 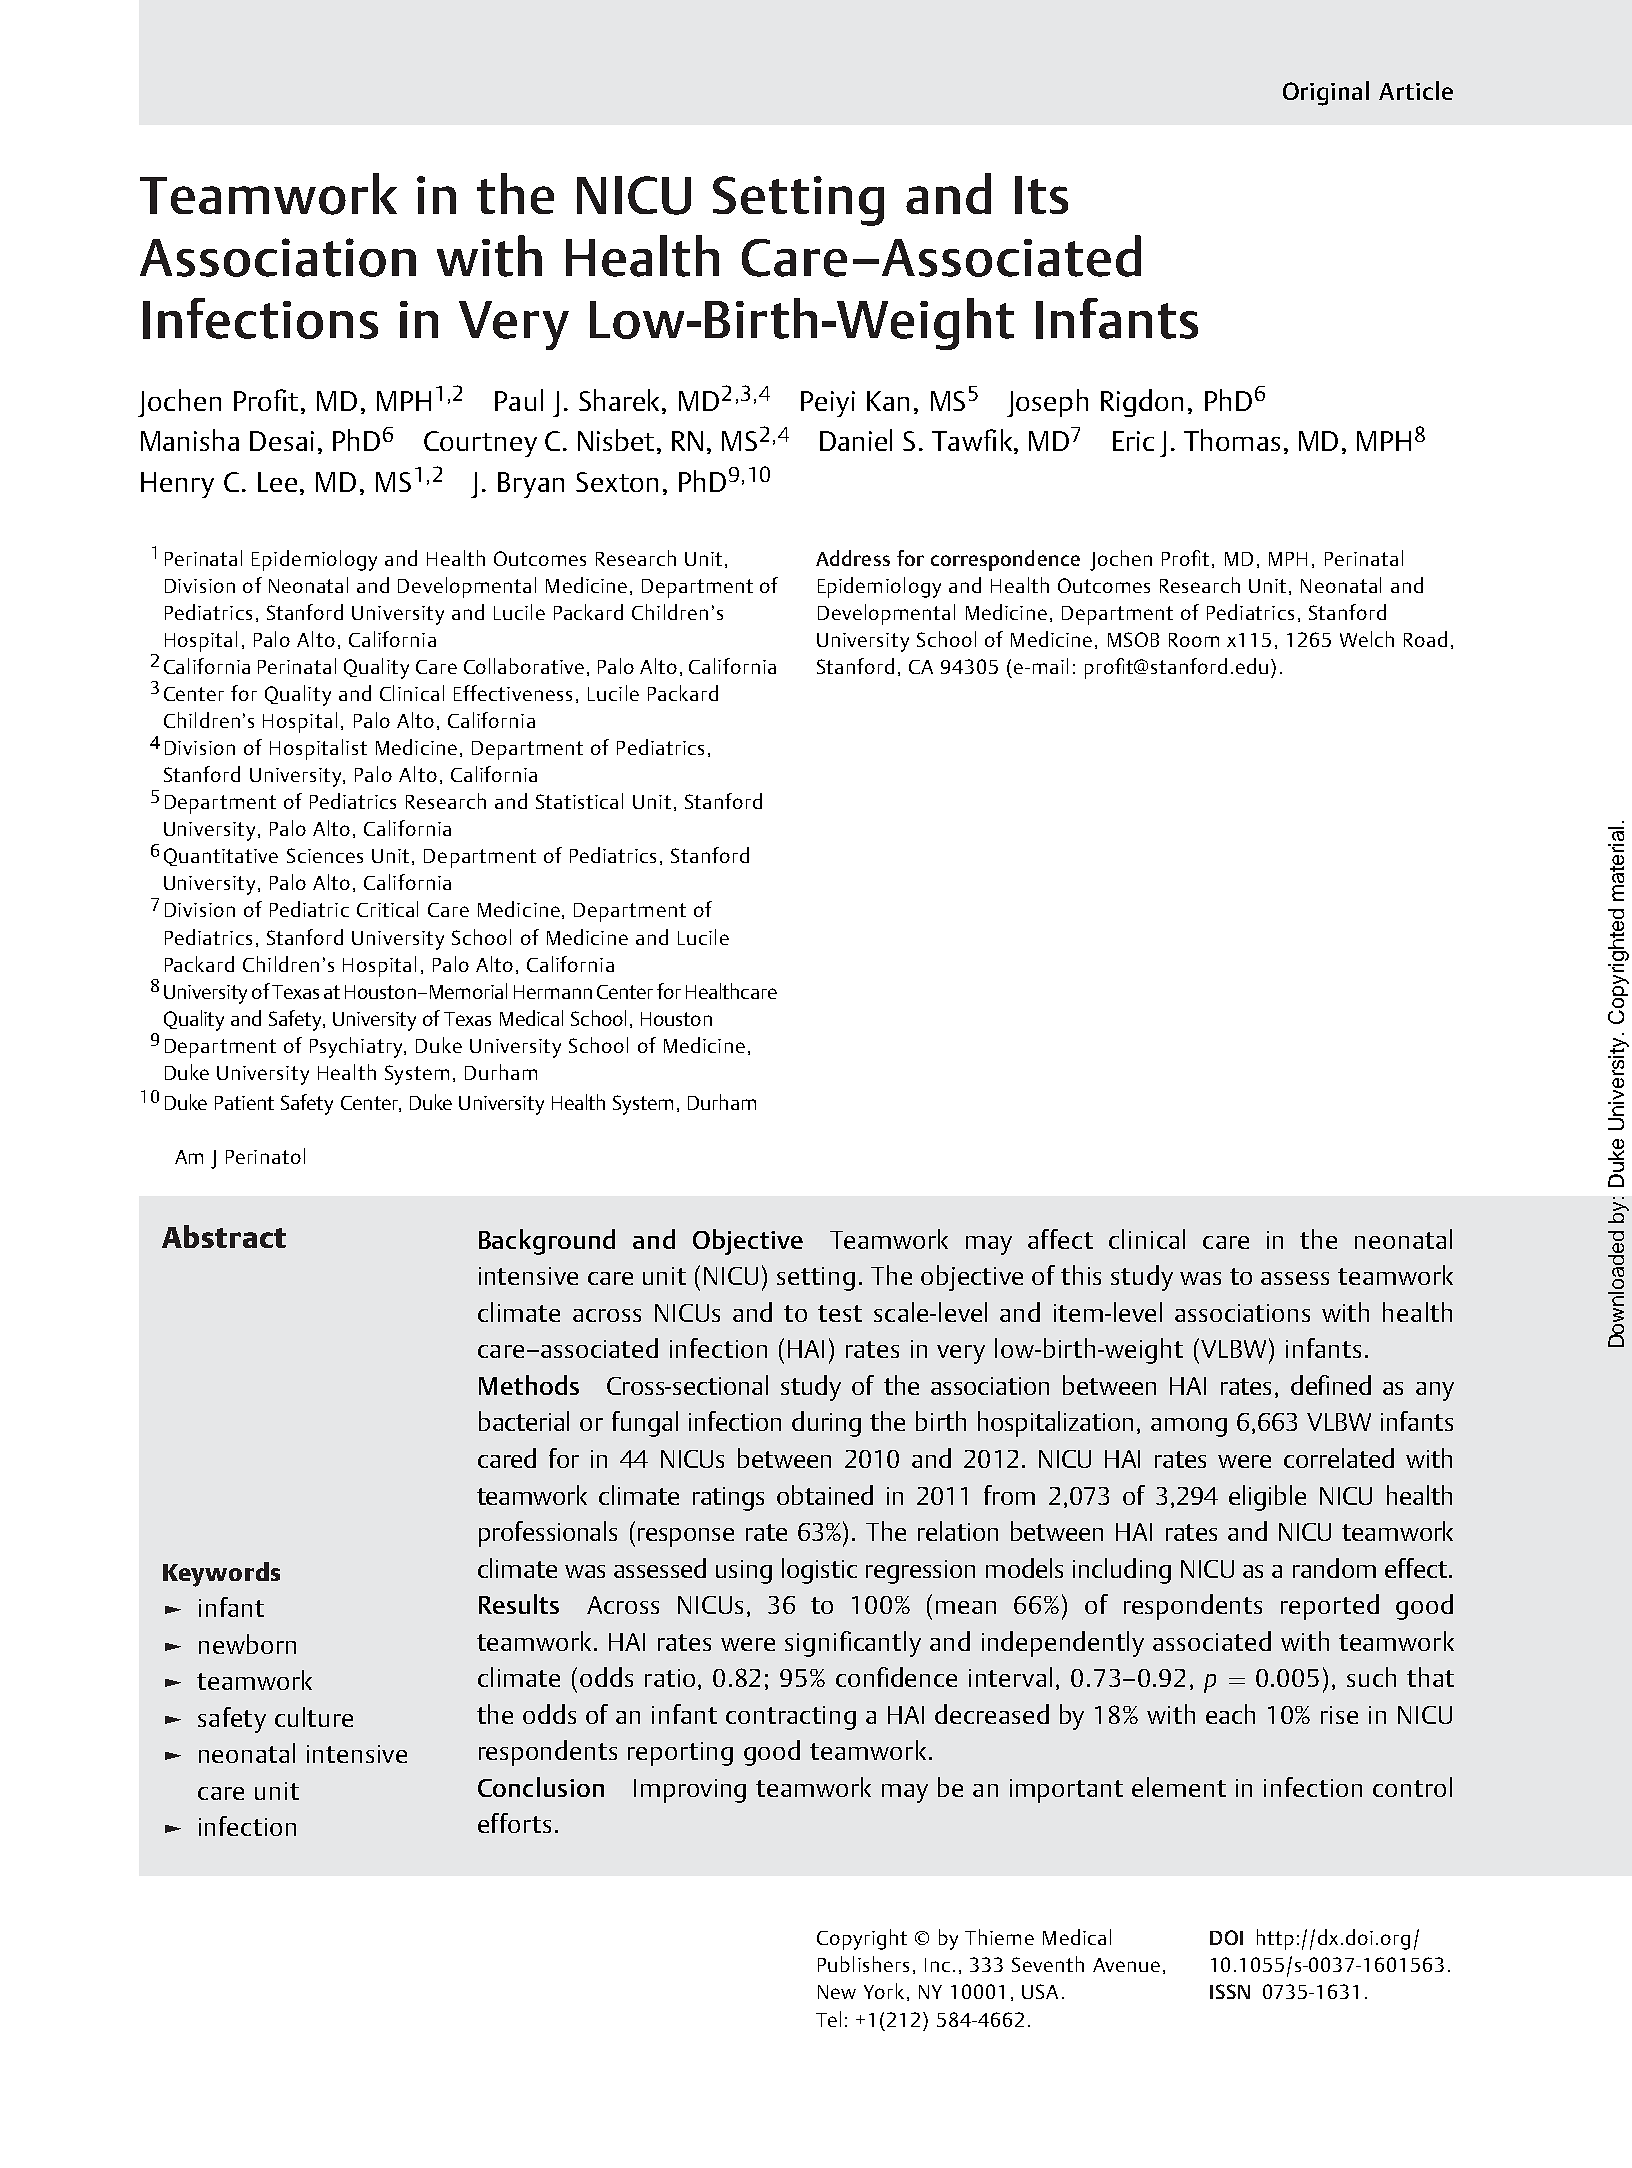 I want to click on Original, so click(x=1326, y=93).
